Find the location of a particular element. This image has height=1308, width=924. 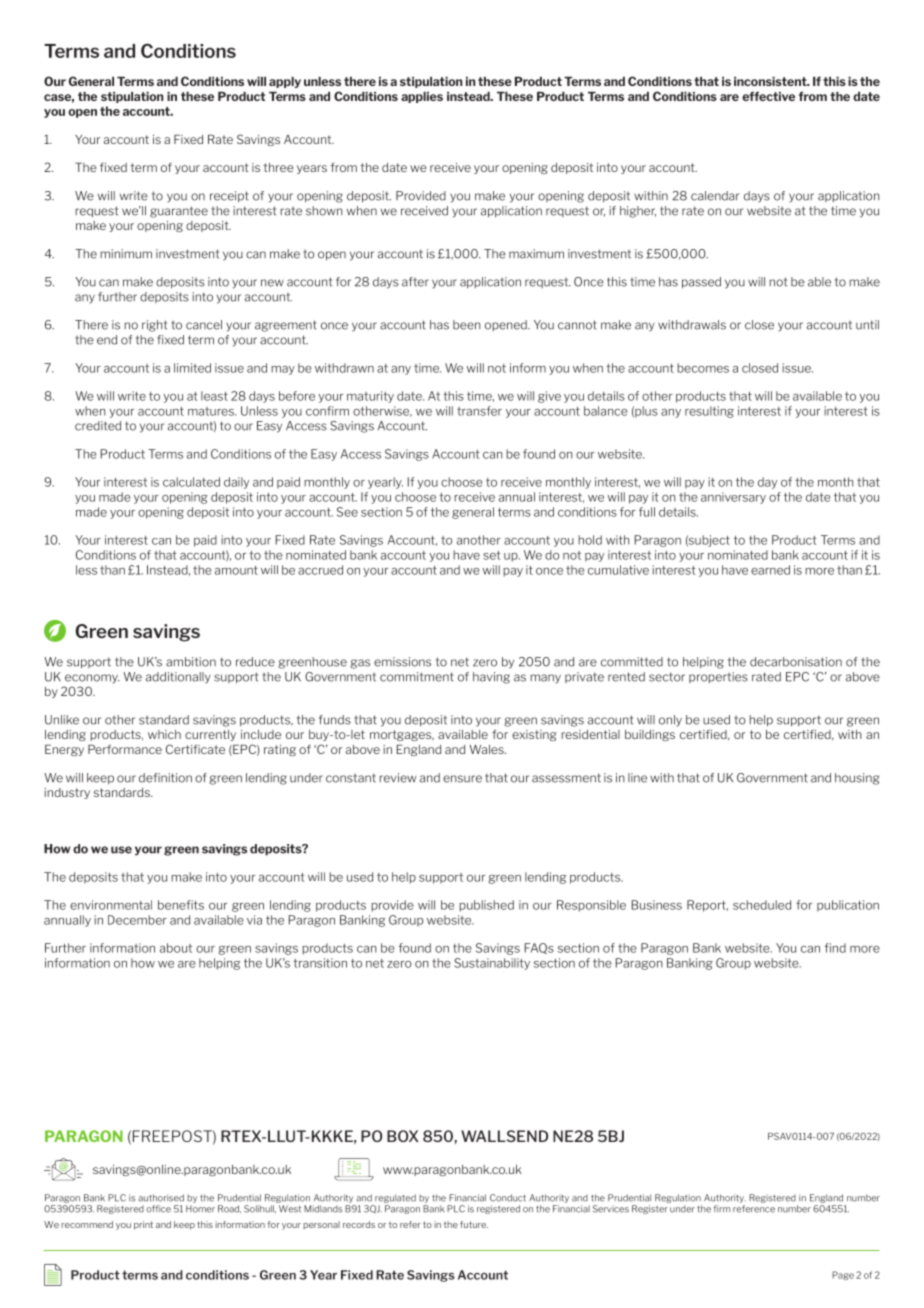

effective is located at coordinates (768, 96).
